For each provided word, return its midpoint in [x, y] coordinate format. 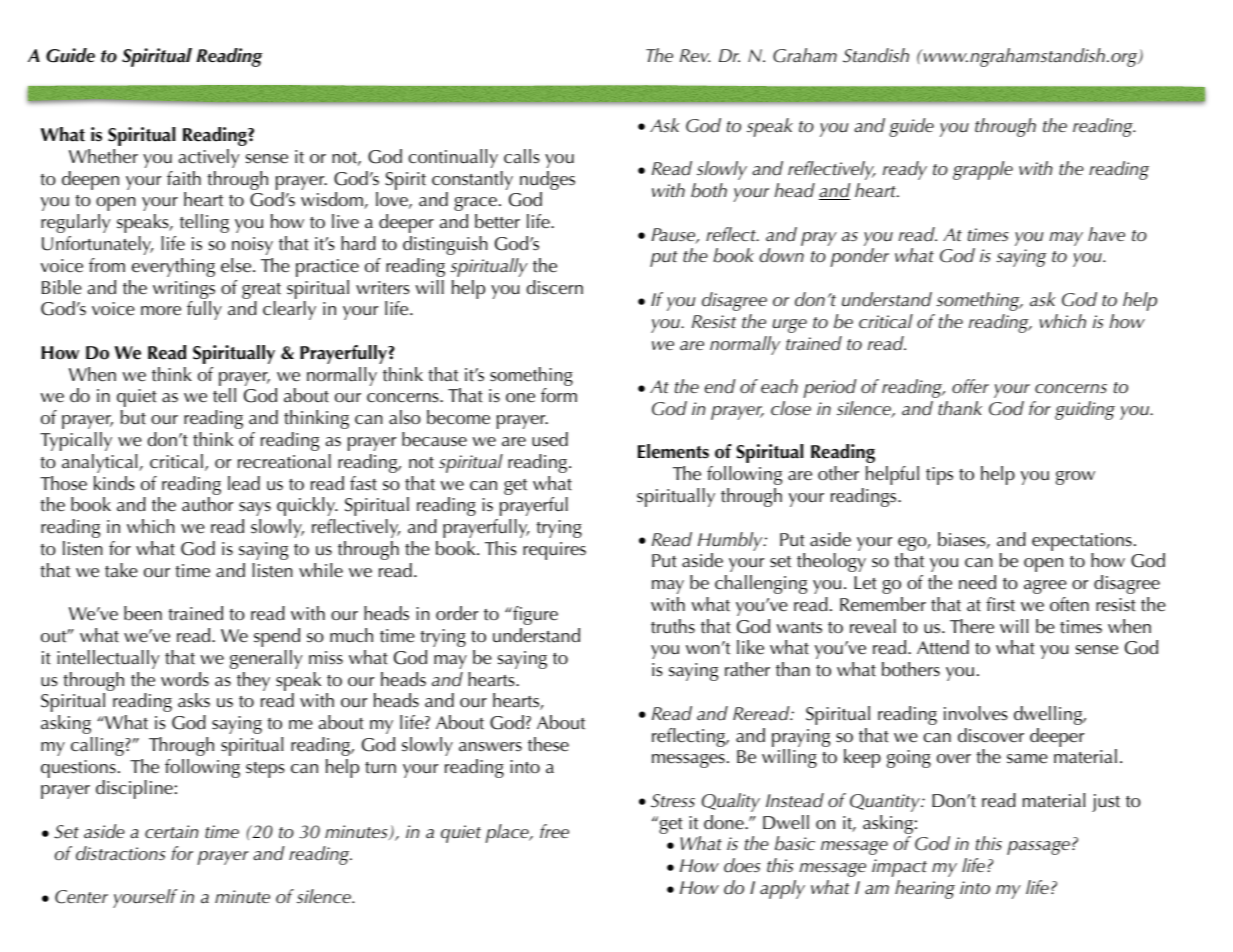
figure [534, 615]
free [554, 831]
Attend [943, 647]
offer [970, 386]
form [559, 395]
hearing [925, 889]
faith [184, 178]
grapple [983, 170]
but [133, 417]
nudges [547, 182]
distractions [120, 853]
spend [277, 637]
